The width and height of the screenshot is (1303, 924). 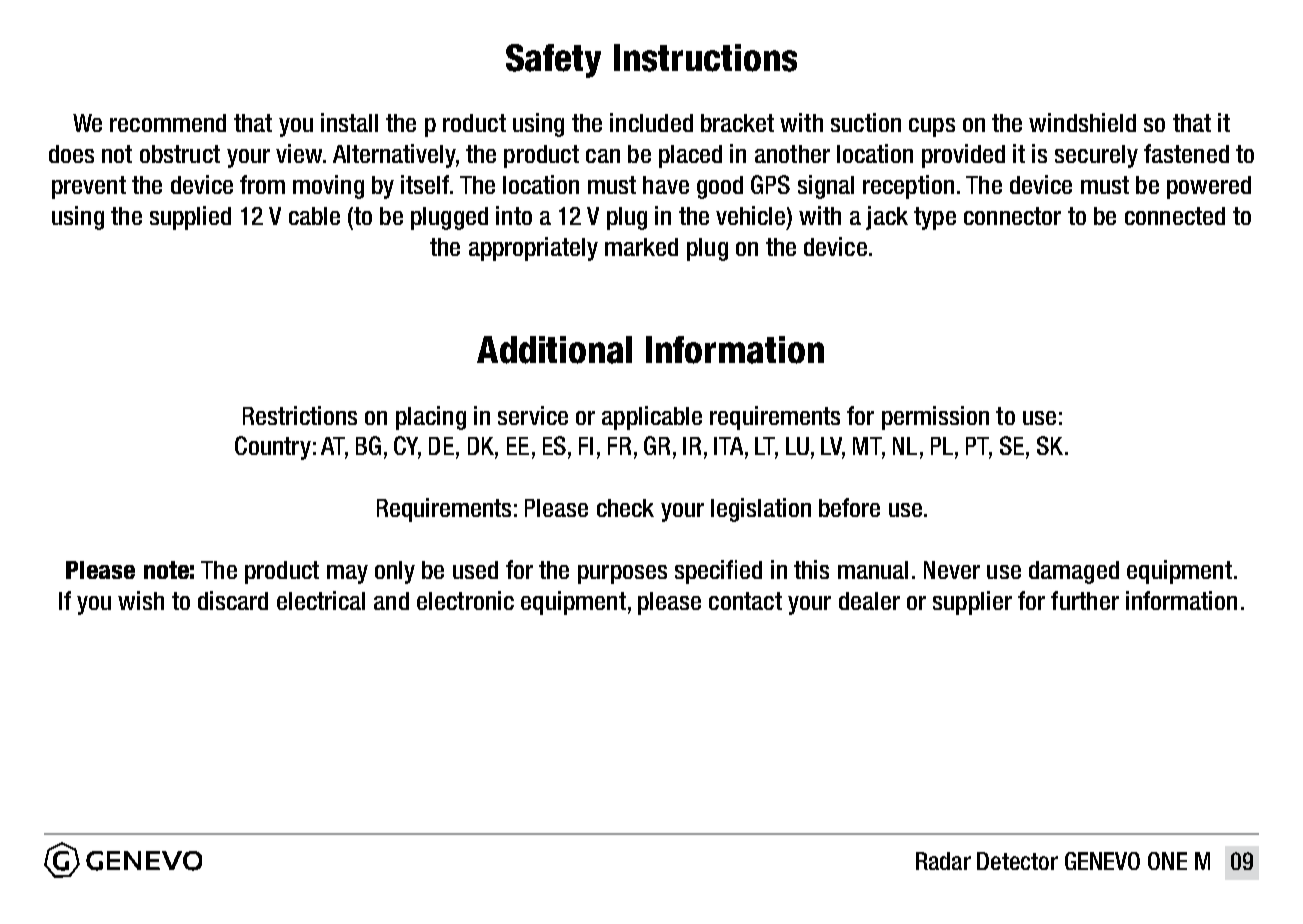 I want to click on further, so click(x=1085, y=600).
